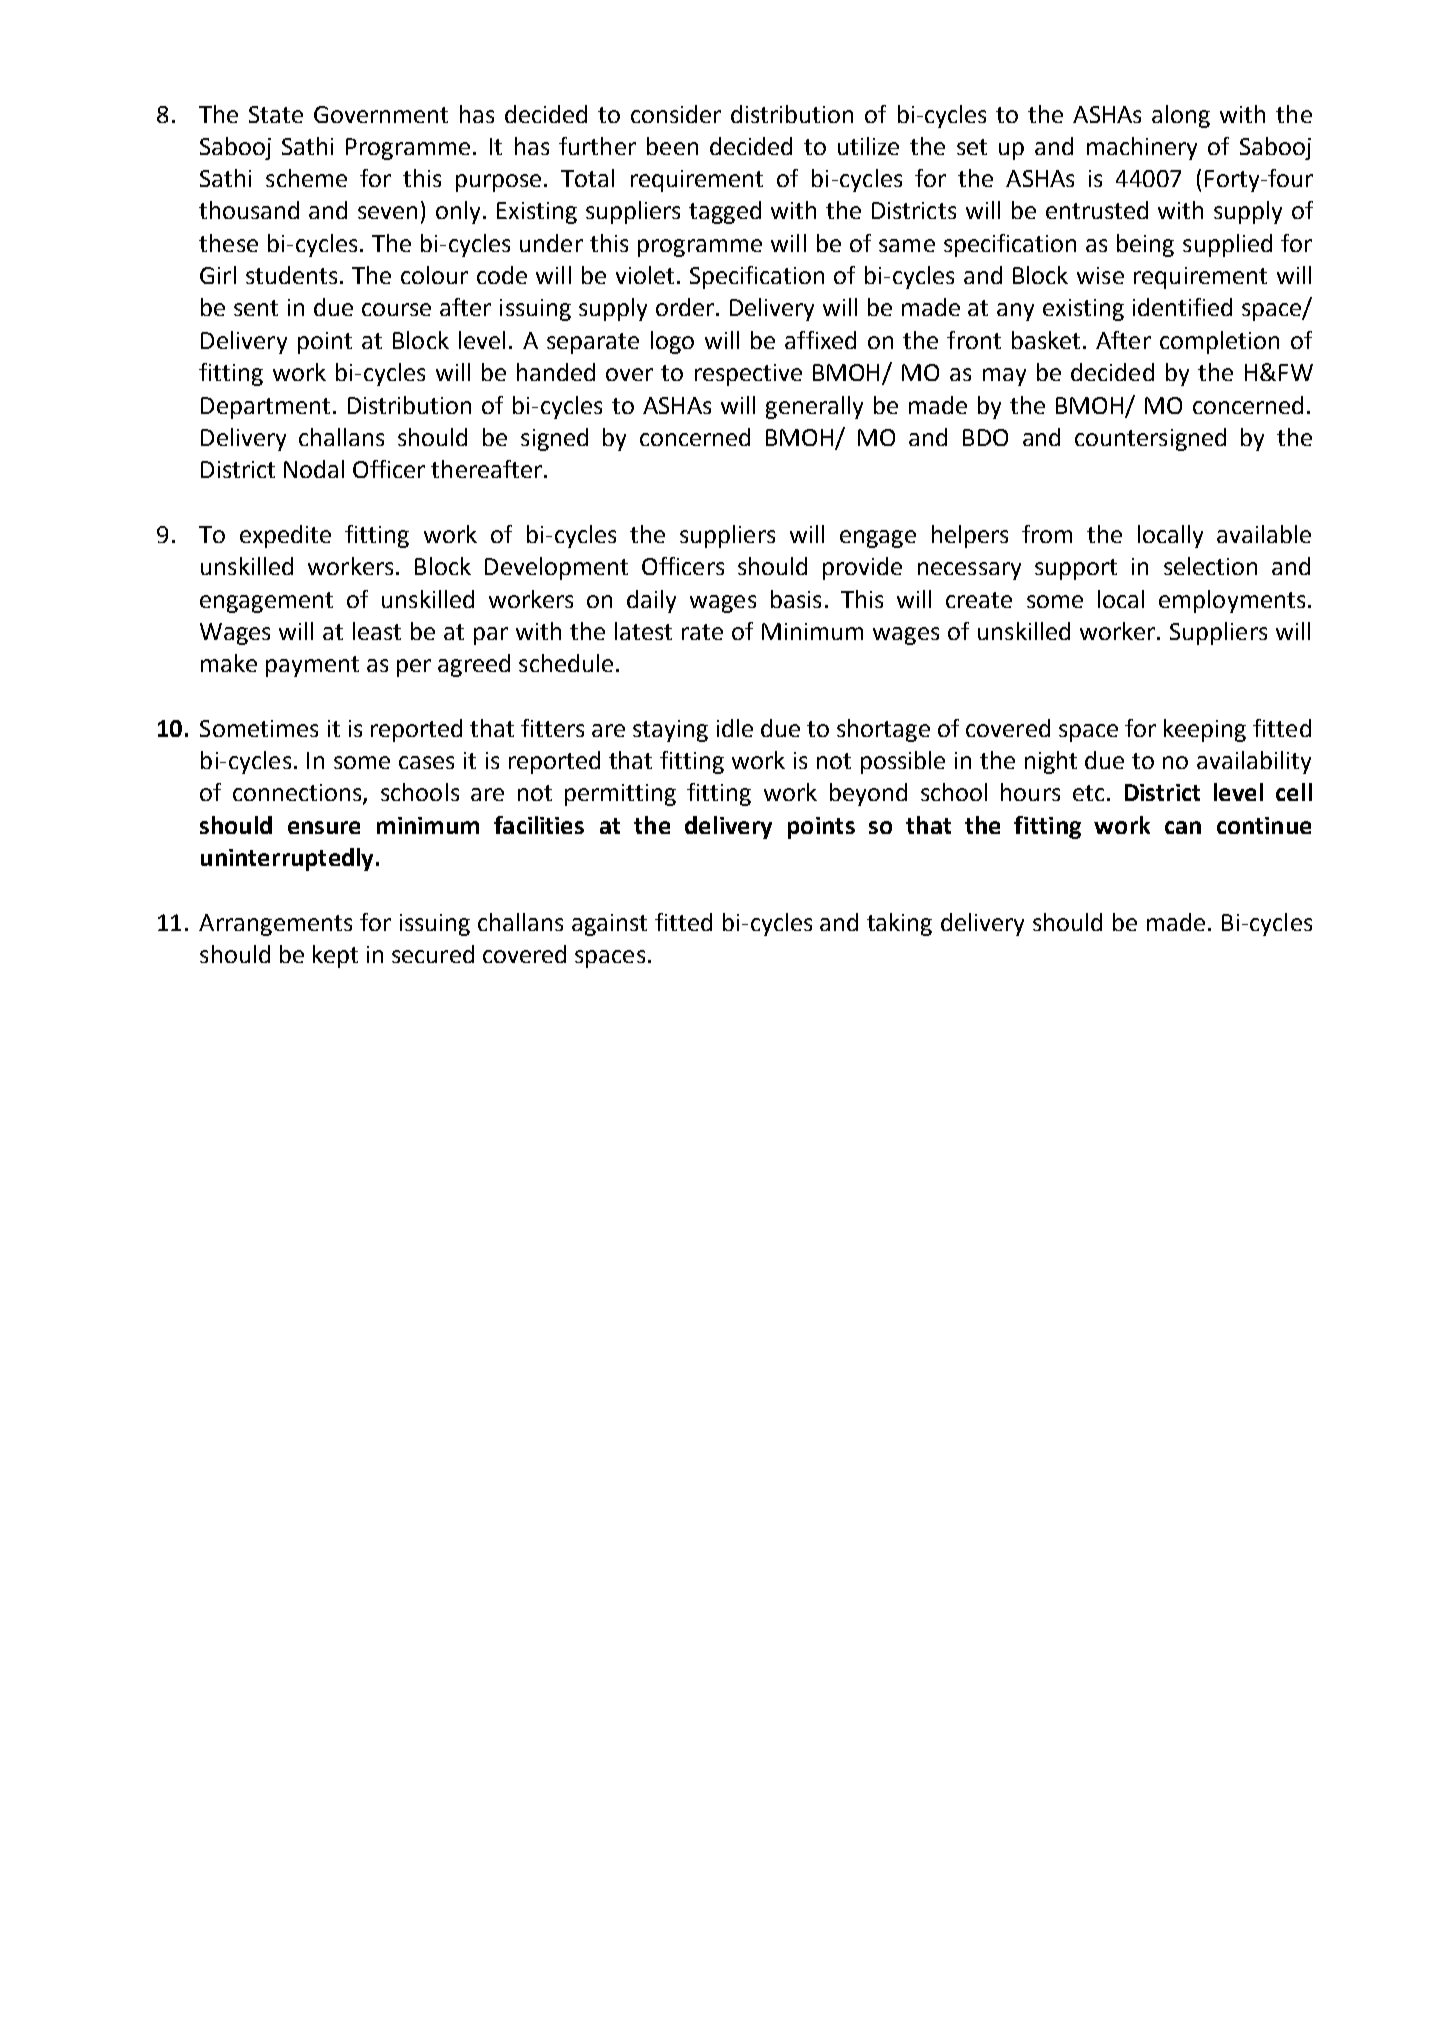 Image resolution: width=1434 pixels, height=2027 pixels. Describe the element at coordinates (1210, 566) in the screenshot. I see `selection` at that location.
